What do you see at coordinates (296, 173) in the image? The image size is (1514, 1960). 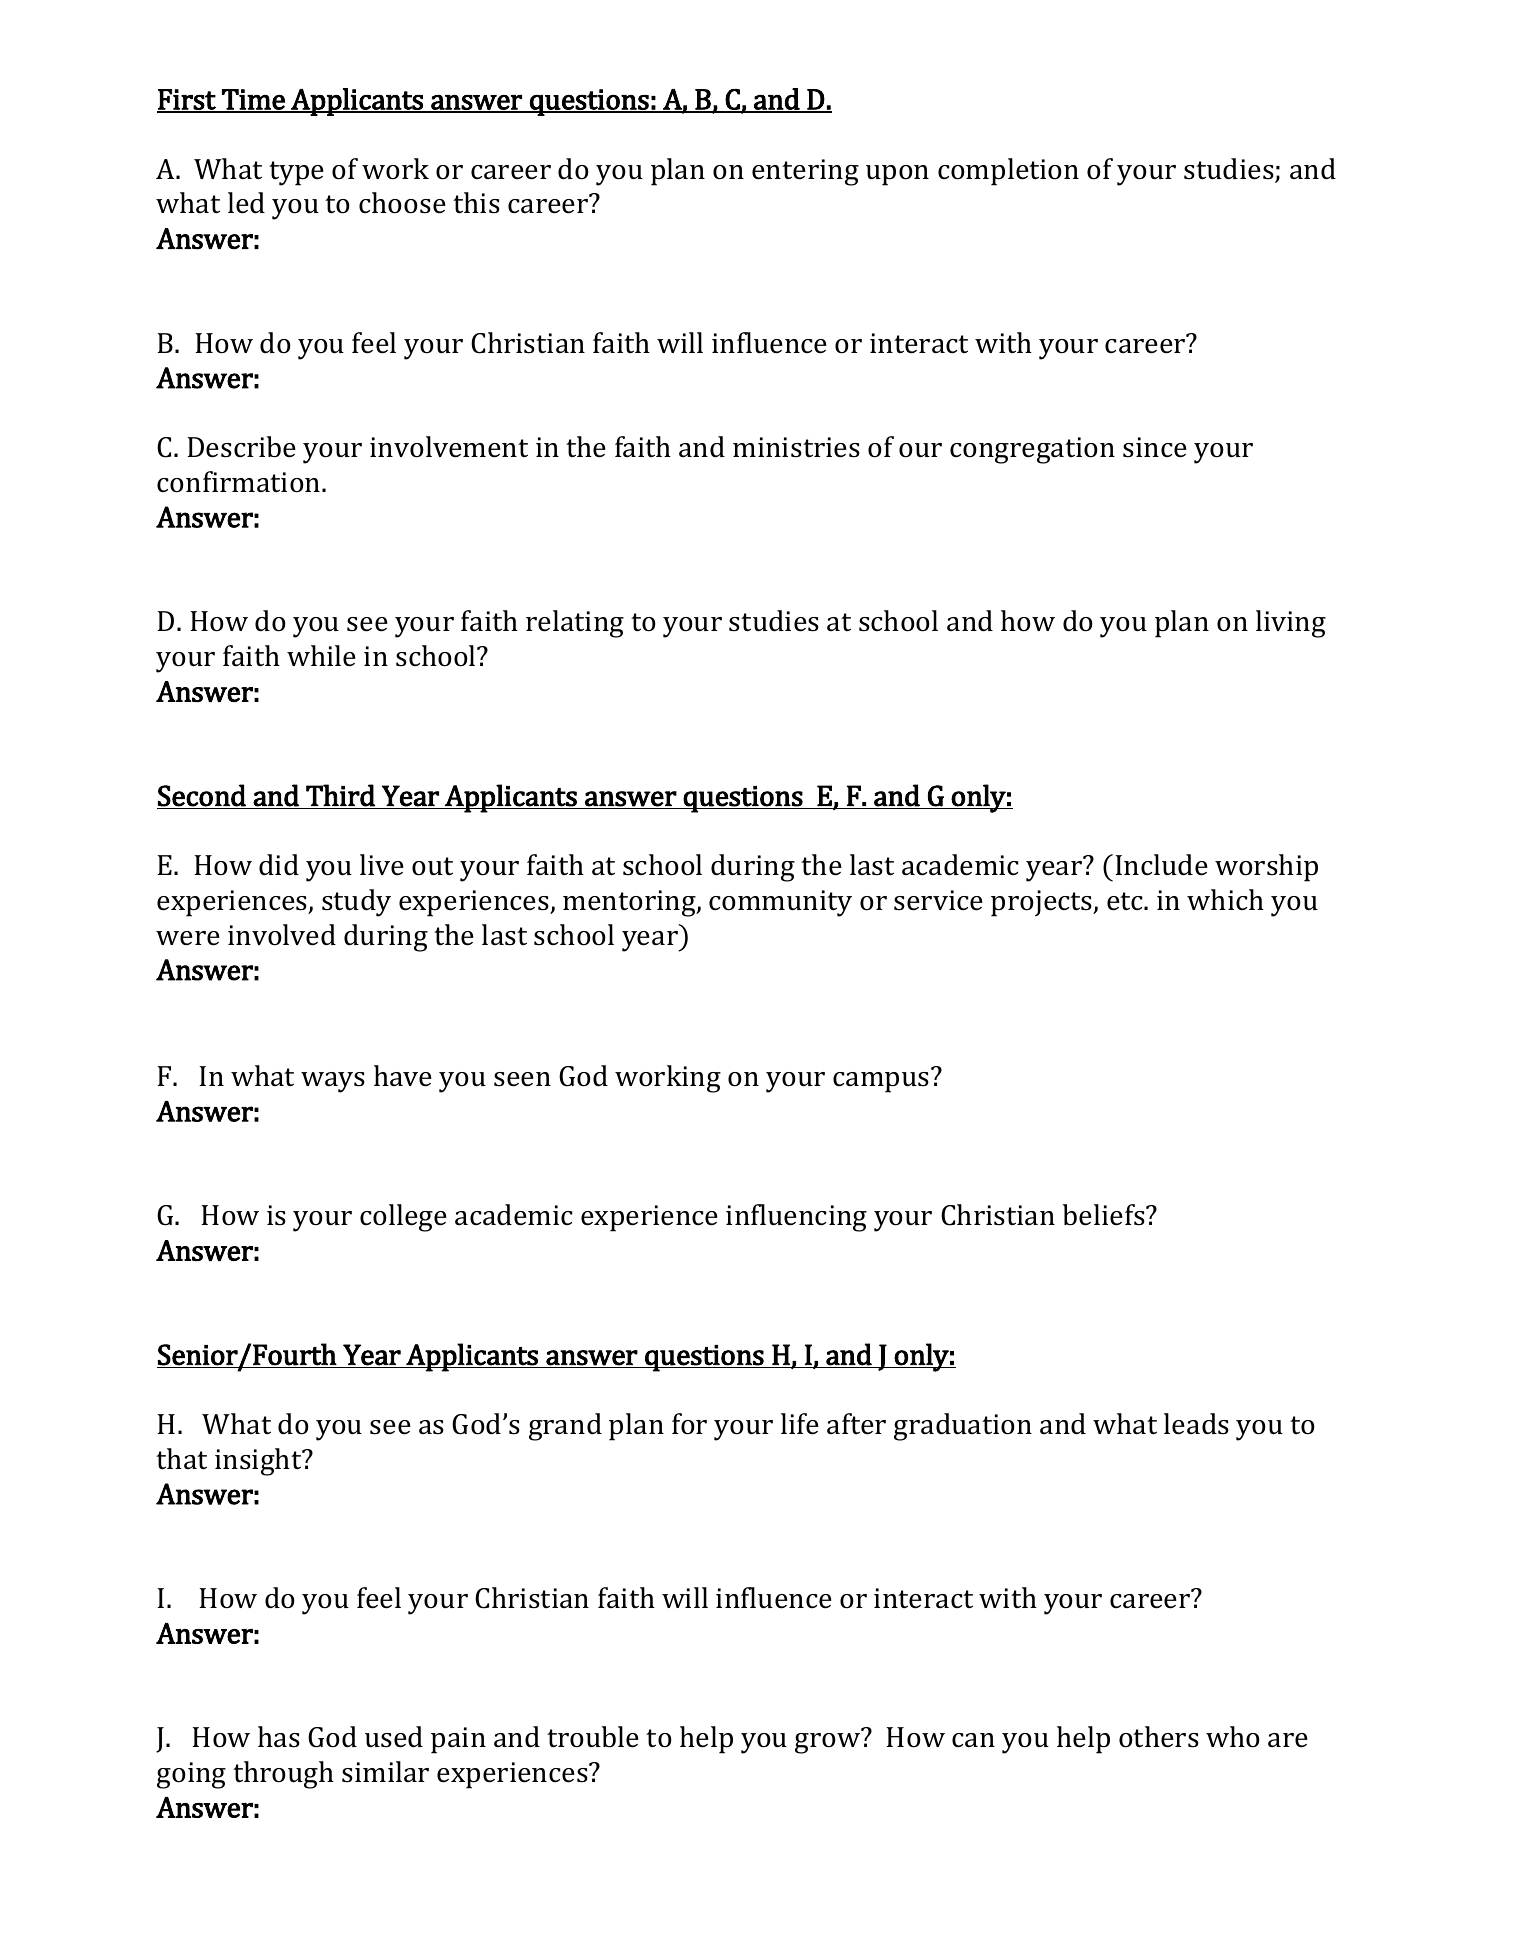 I see `type` at bounding box center [296, 173].
